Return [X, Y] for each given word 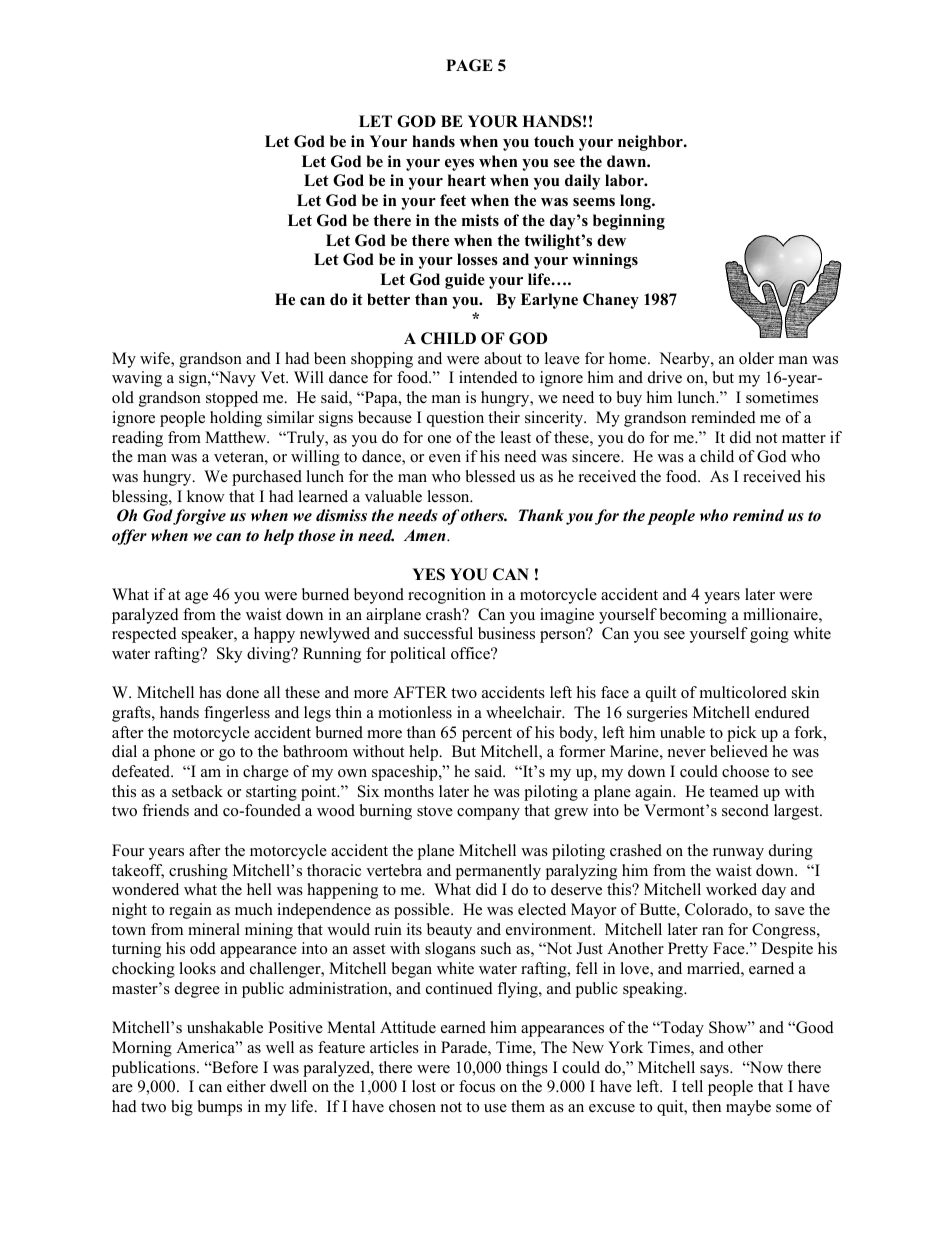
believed [739, 751]
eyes [459, 165]
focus [477, 1086]
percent [487, 735]
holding [236, 419]
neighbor [651, 143]
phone [174, 753]
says [715, 1071]
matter [804, 438]
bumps [220, 1108]
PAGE [469, 65]
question [455, 419]
